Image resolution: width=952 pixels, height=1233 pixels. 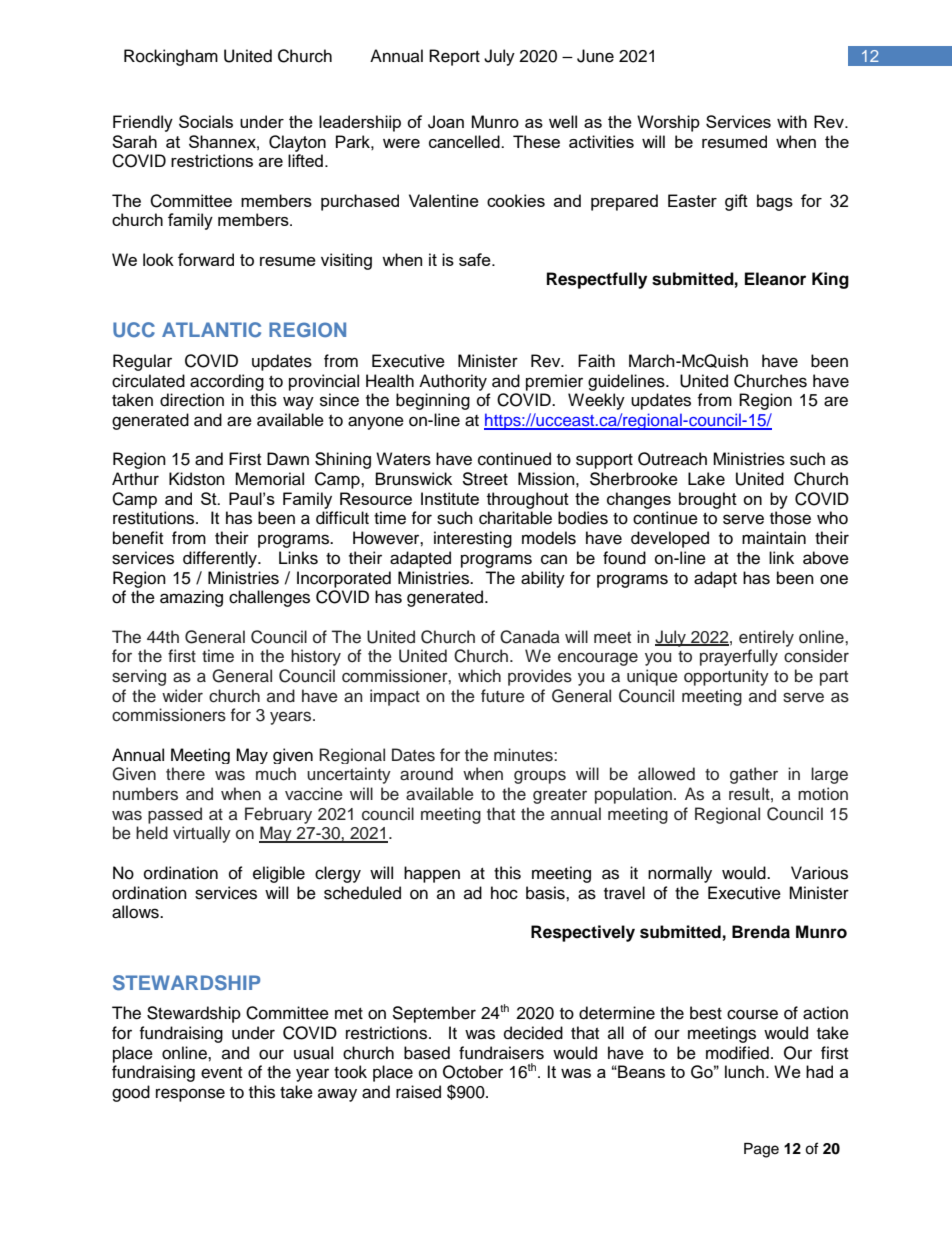 What do you see at coordinates (206, 121) in the screenshot?
I see `Socials` at bounding box center [206, 121].
